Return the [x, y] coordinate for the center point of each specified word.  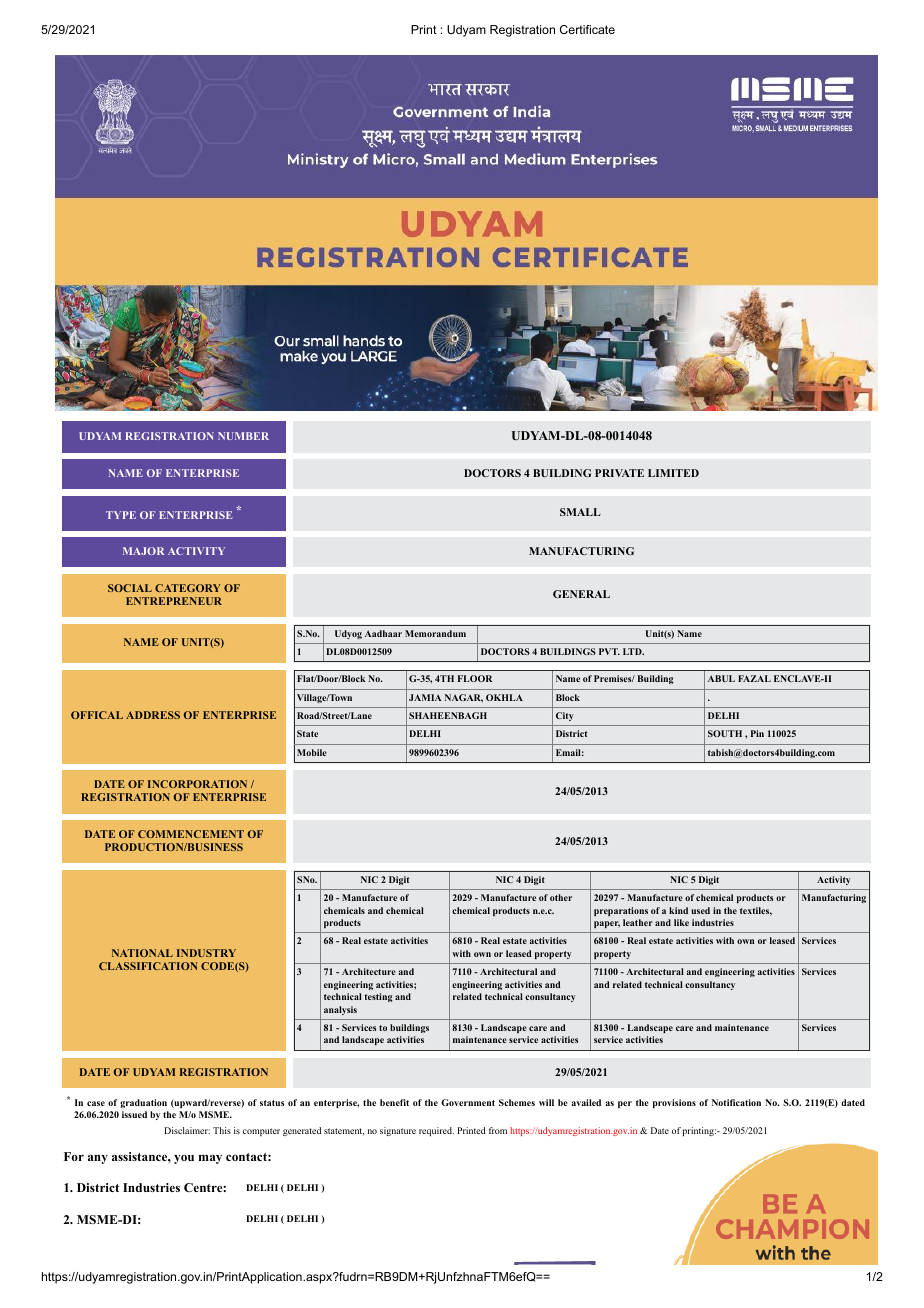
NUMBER [243, 436]
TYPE [121, 515]
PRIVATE [619, 473]
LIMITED [673, 473]
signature [398, 1131]
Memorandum [435, 633]
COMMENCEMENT [191, 834]
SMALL [580, 512]
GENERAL [581, 594]
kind [678, 910]
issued [134, 1114]
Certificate [587, 29]
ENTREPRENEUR [174, 601]
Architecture [369, 971]
